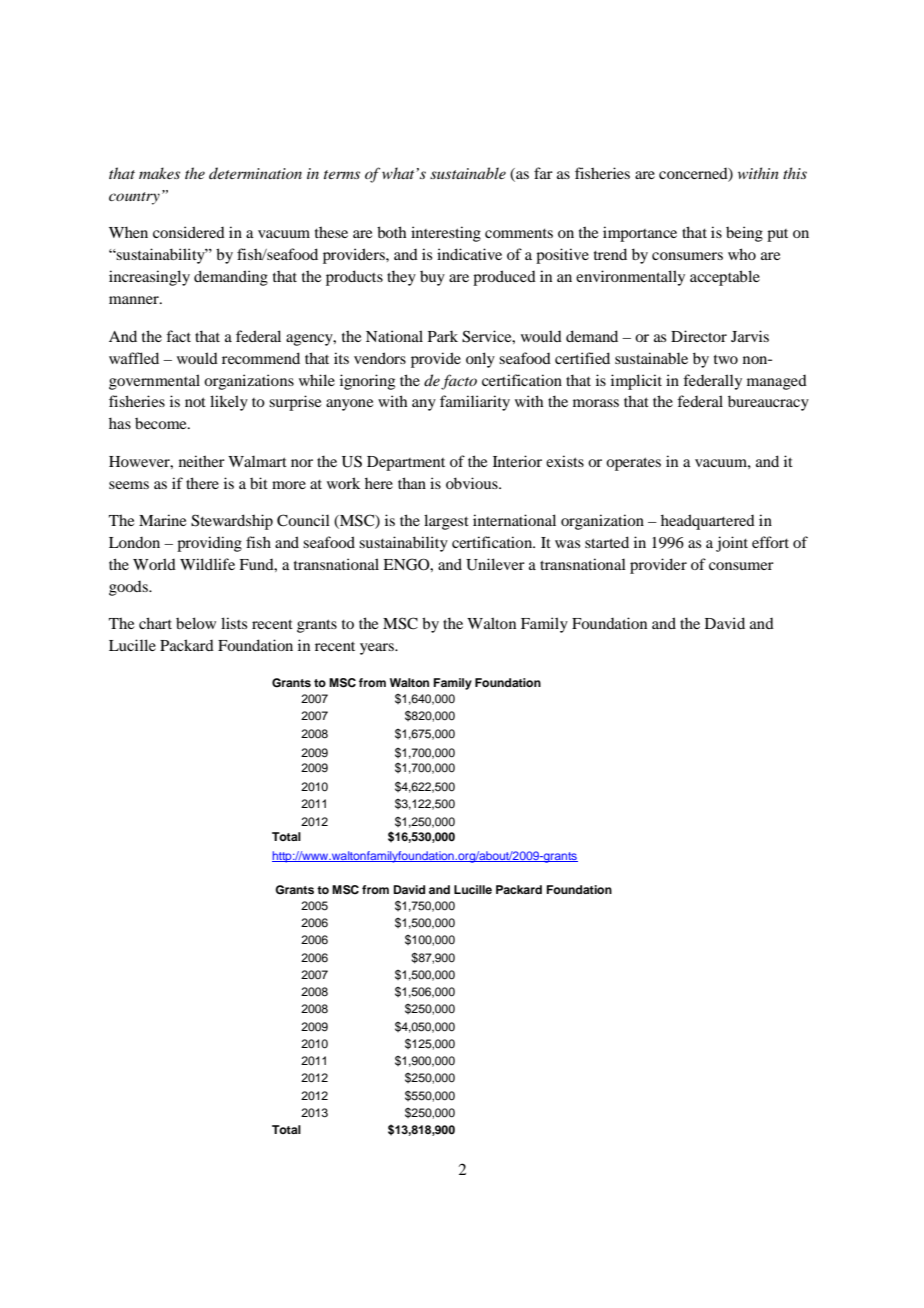 The height and width of the screenshot is (1308, 924). What do you see at coordinates (443, 336) in the screenshot?
I see `Park` at bounding box center [443, 336].
